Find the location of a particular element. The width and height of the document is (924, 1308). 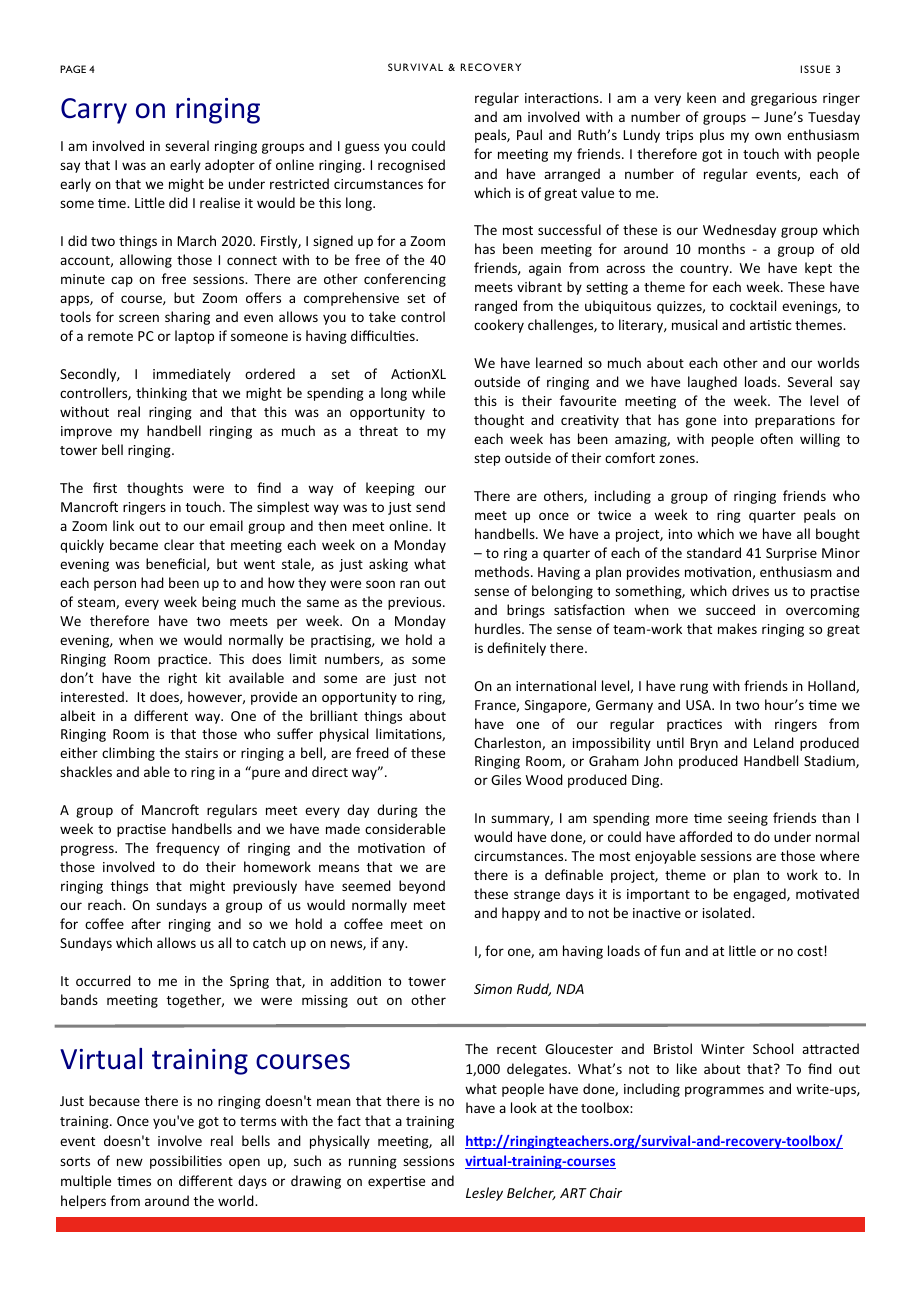

Paul is located at coordinates (529, 134).
